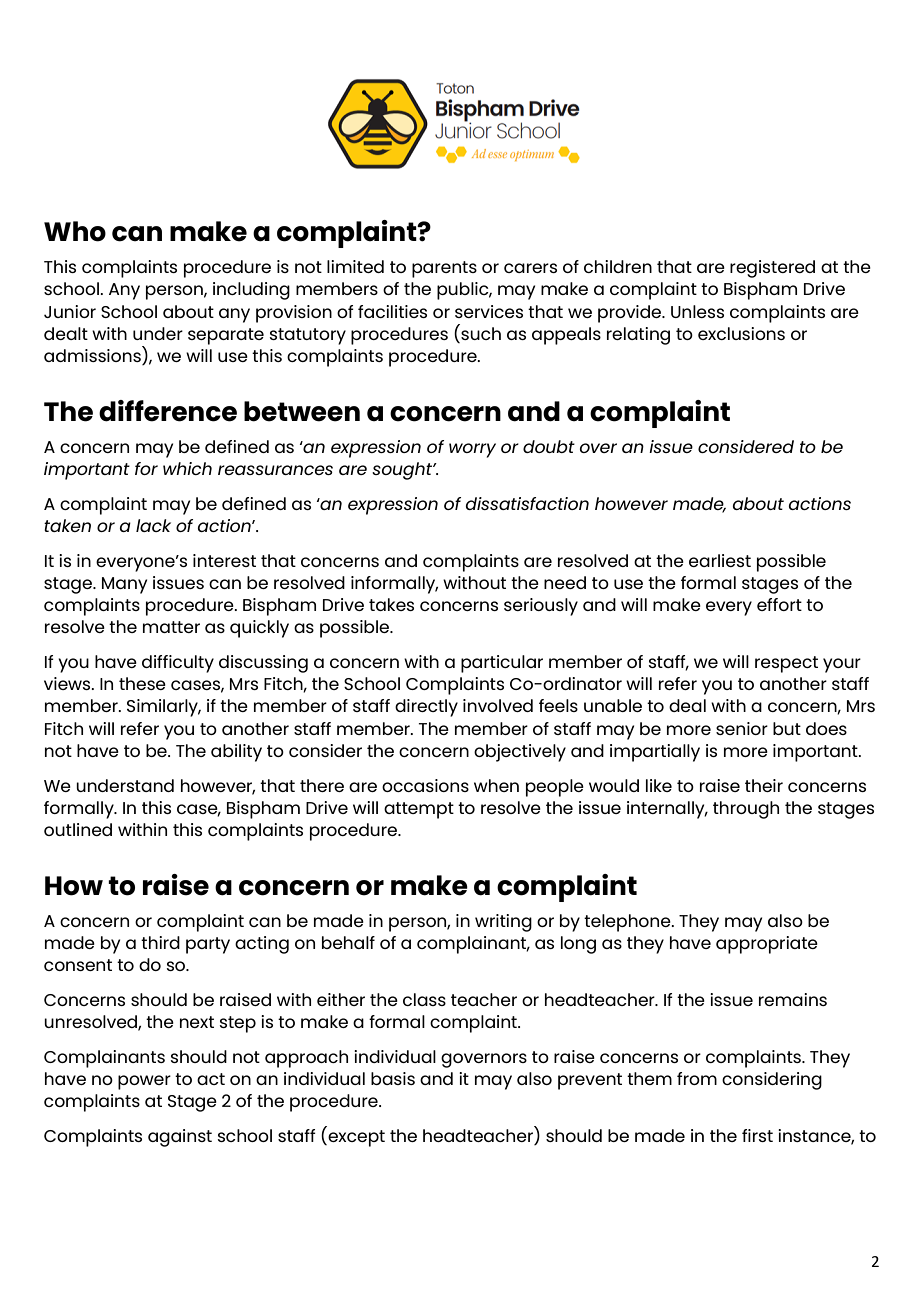 The image size is (924, 1310). What do you see at coordinates (426, 708) in the screenshot?
I see `directly` at bounding box center [426, 708].
